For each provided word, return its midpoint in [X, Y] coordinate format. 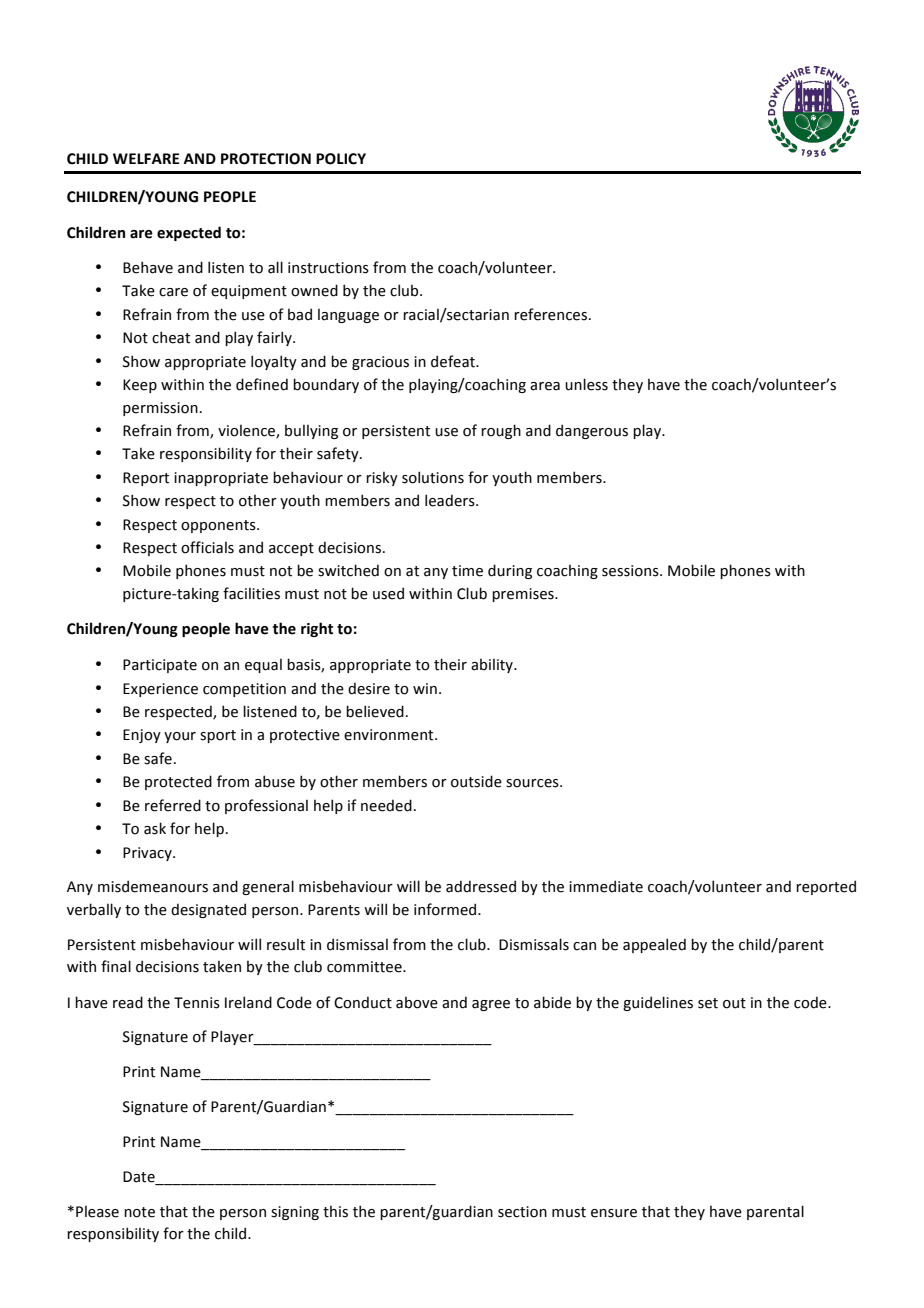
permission [160, 409]
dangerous [592, 431]
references [550, 314]
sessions [631, 571]
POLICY [341, 159]
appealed [654, 945]
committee [365, 967]
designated [208, 910]
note [139, 1212]
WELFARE [146, 158]
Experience [160, 690]
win [425, 688]
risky [382, 478]
